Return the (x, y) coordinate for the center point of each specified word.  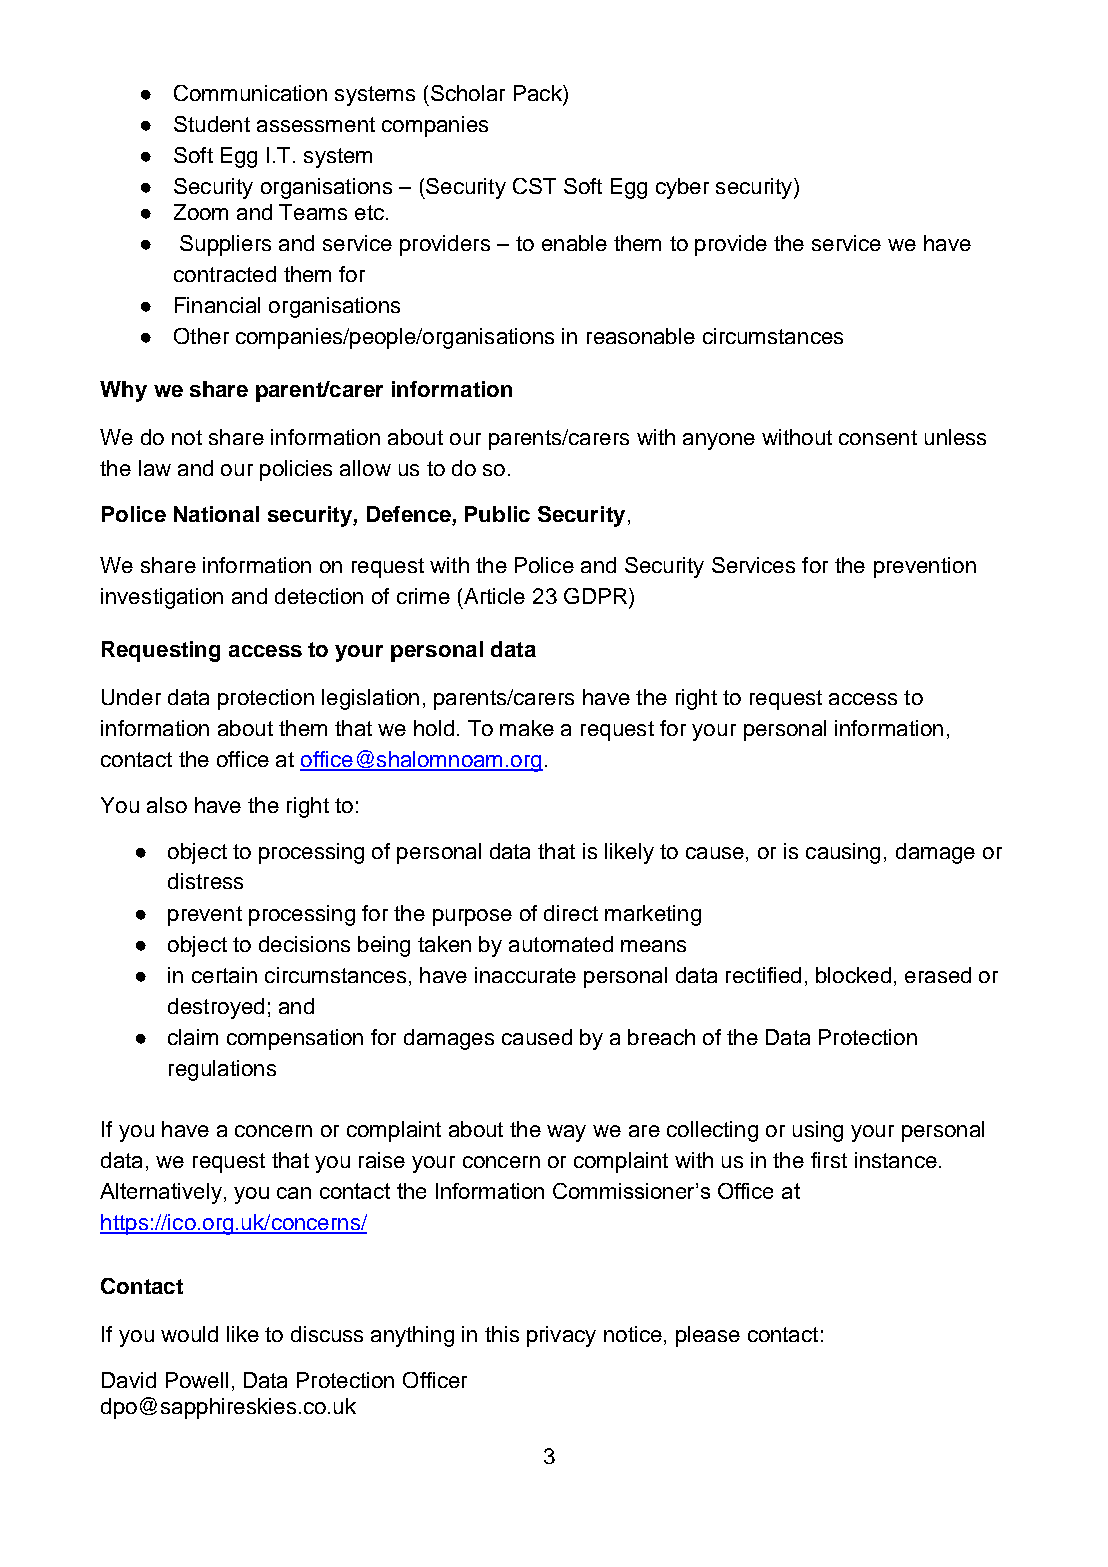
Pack (539, 93)
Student (212, 124)
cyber (682, 188)
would (189, 1334)
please (708, 1336)
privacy (561, 1336)
